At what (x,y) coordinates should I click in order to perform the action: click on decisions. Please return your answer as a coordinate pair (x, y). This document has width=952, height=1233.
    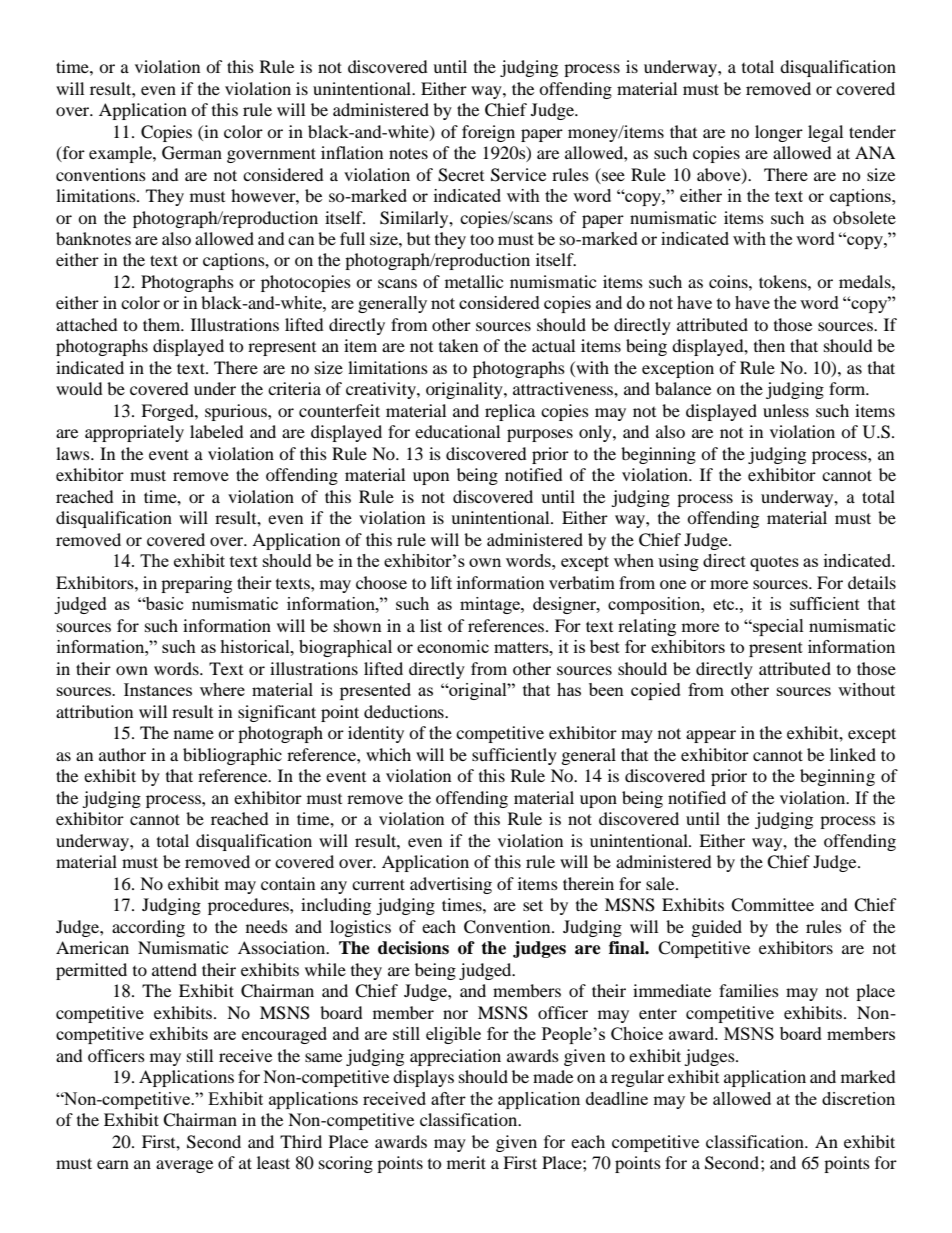
    Looking at the image, I should click on (413, 948).
